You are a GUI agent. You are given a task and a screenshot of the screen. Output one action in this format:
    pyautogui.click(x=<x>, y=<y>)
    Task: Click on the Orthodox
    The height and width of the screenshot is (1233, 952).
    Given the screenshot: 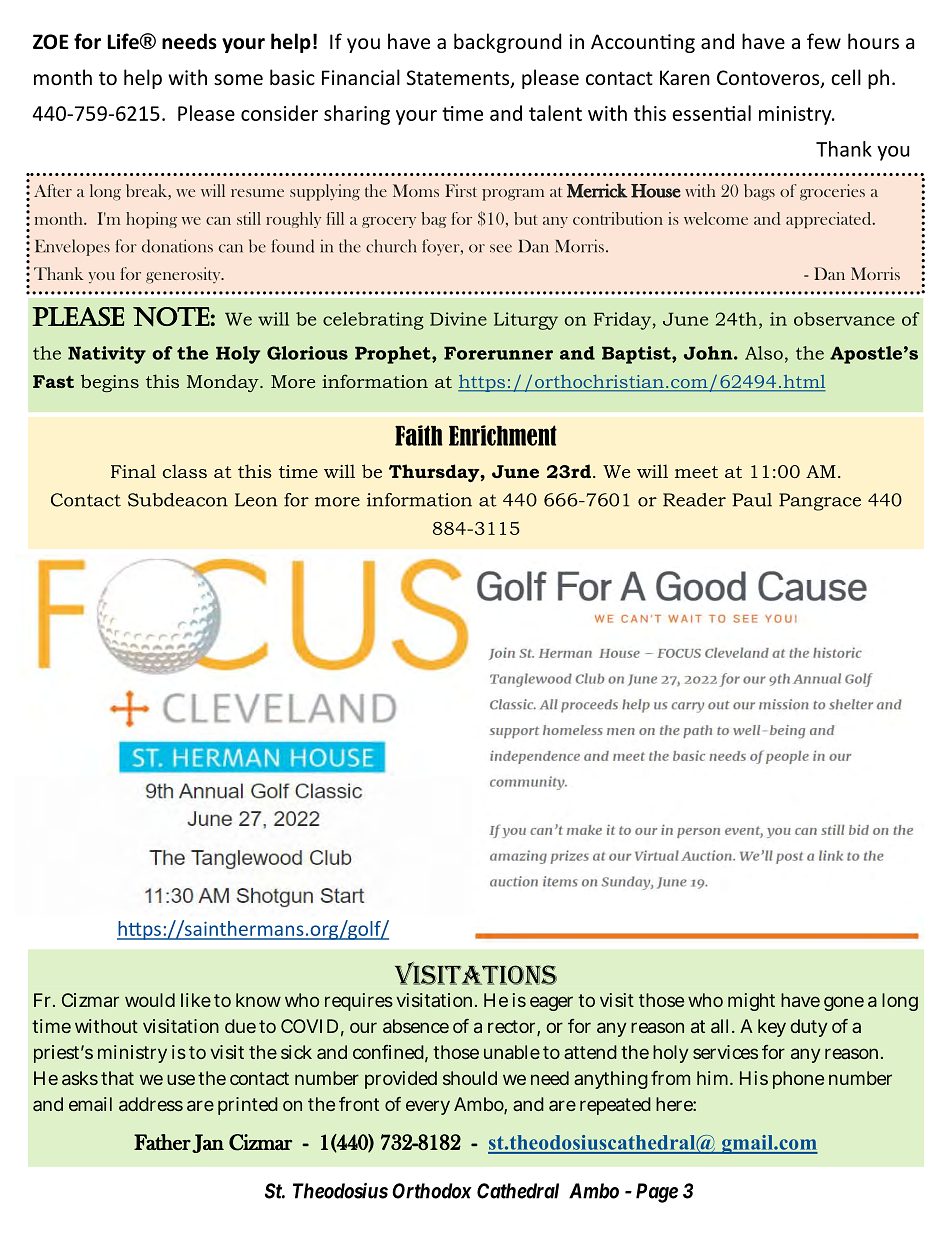 What is the action you would take?
    pyautogui.click(x=432, y=1191)
